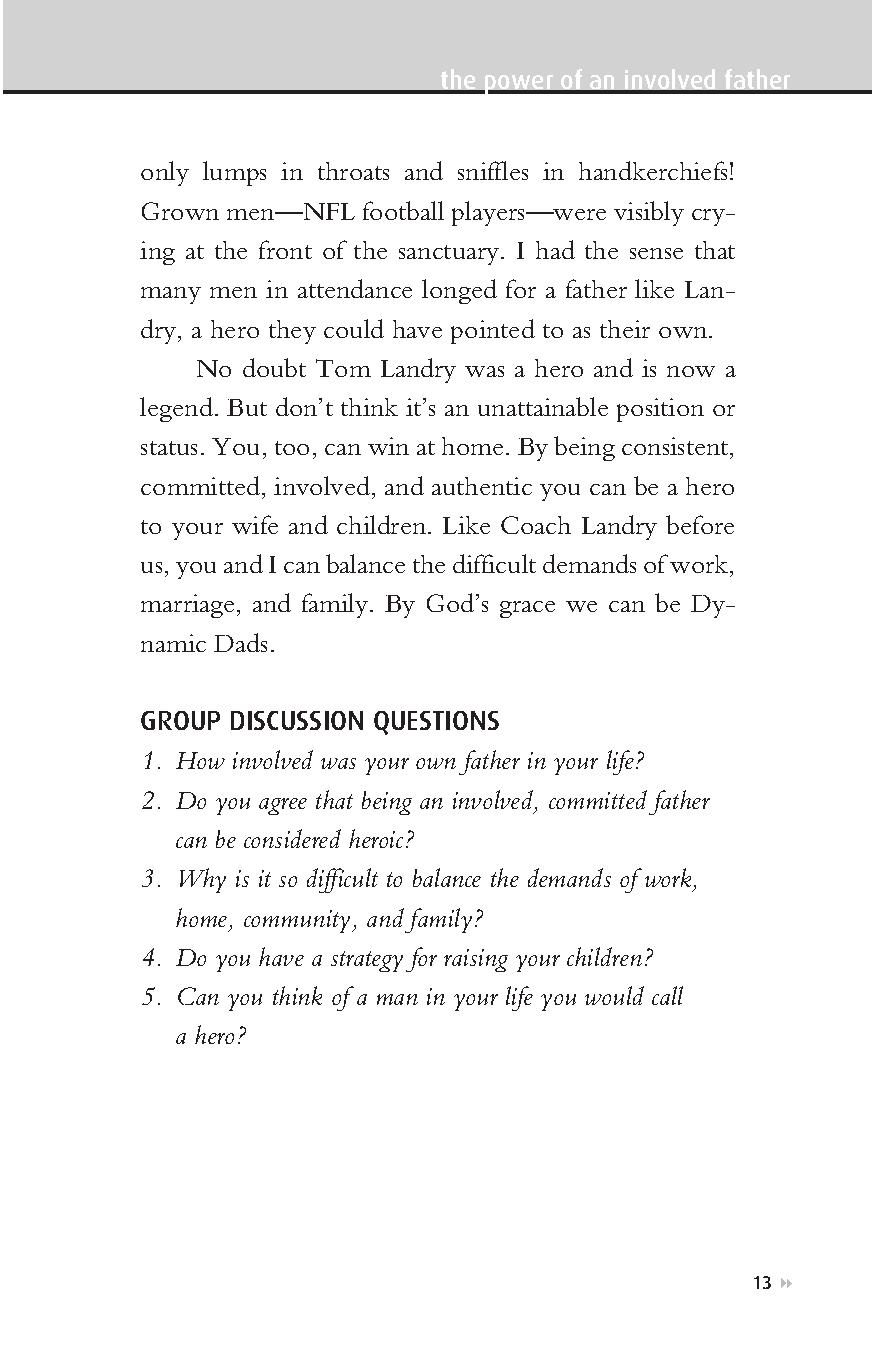 The height and width of the screenshot is (1372, 872). Describe the element at coordinates (403, 210) in the screenshot. I see `football` at that location.
